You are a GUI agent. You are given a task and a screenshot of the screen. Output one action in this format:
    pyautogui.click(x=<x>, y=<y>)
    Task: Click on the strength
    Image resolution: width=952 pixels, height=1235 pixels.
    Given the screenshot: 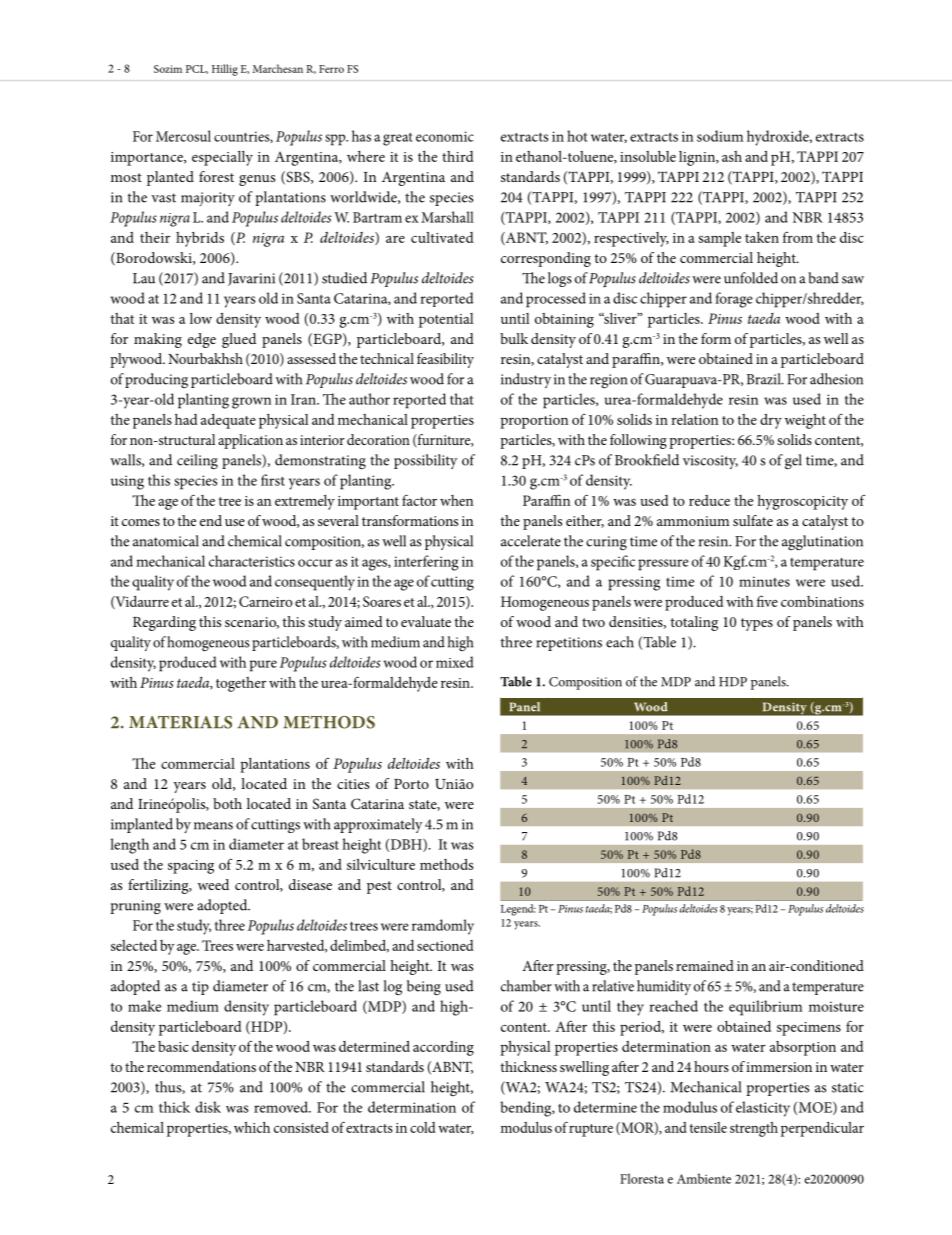 What is the action you would take?
    pyautogui.click(x=754, y=1129)
